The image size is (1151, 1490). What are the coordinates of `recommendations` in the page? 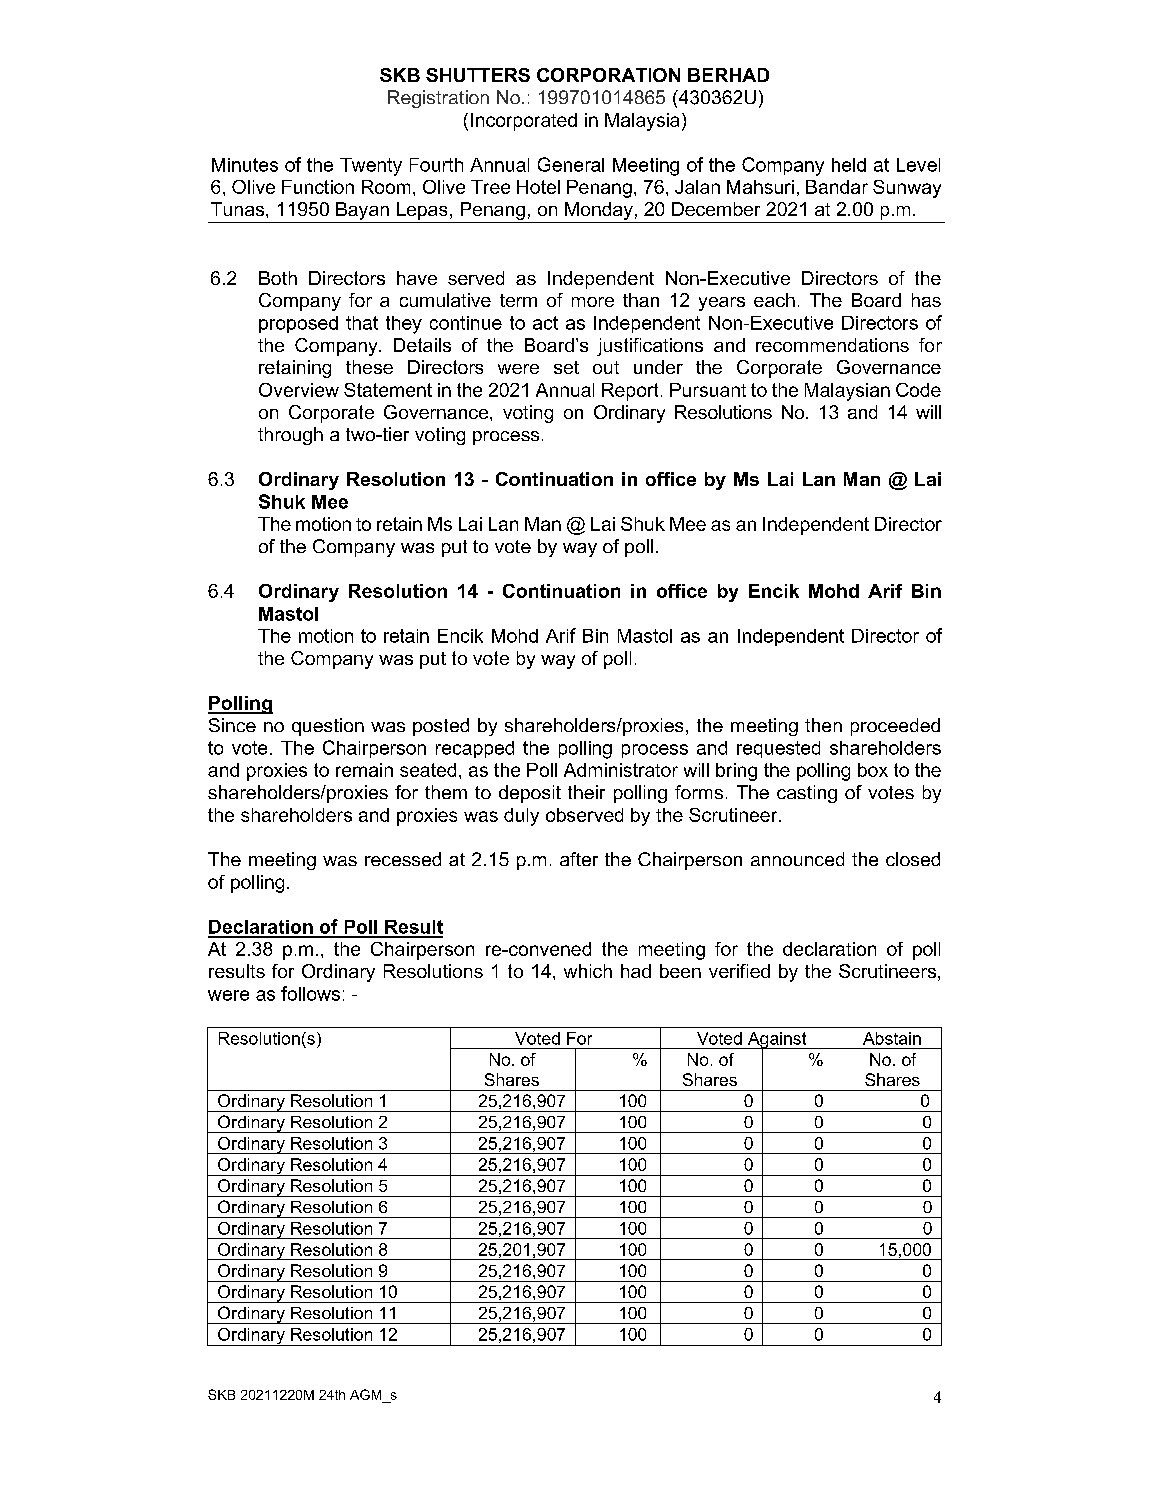 It's located at (832, 345).
